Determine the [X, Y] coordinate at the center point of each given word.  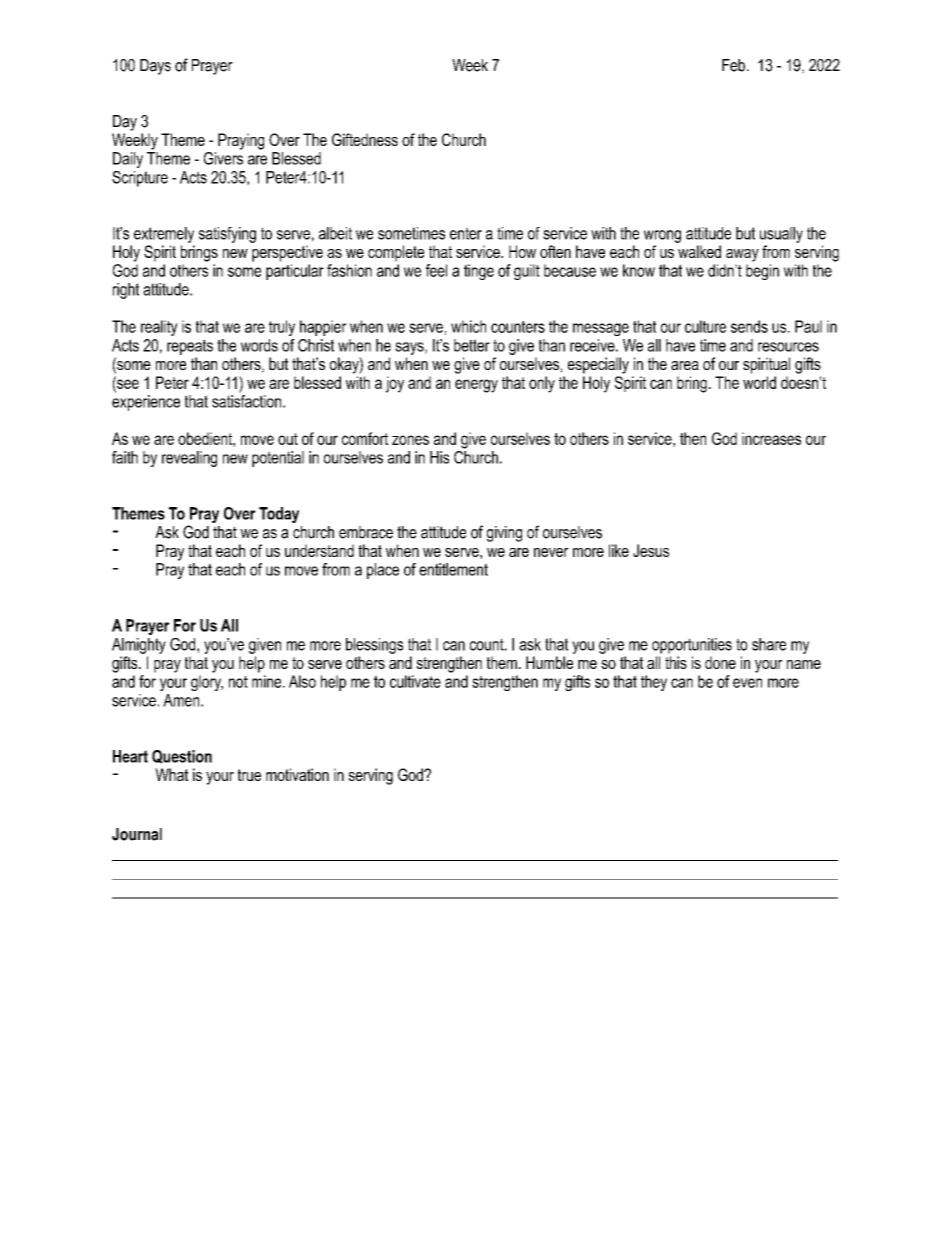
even [747, 683]
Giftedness [365, 139]
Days [155, 67]
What [171, 774]
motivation [297, 774]
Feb [733, 65]
